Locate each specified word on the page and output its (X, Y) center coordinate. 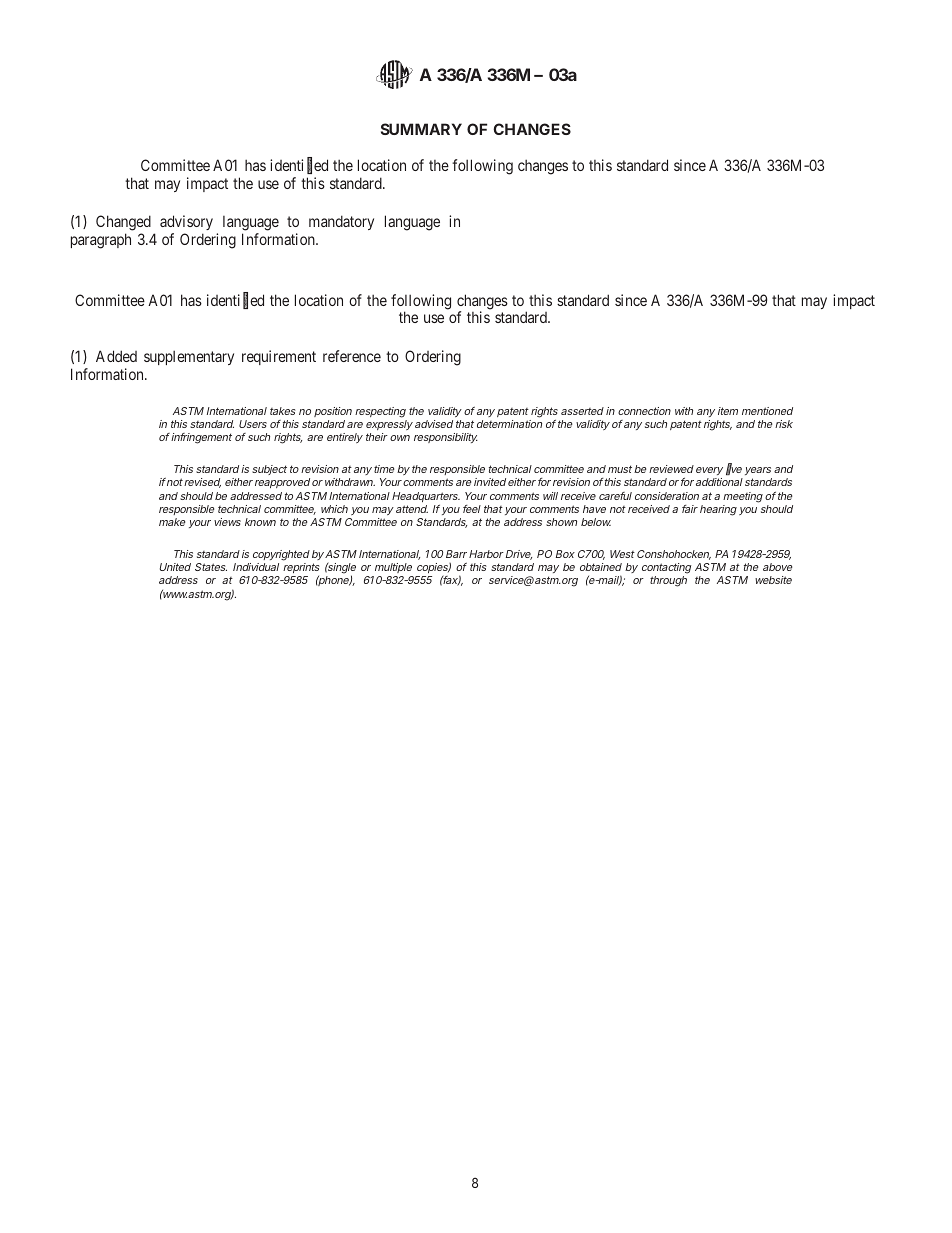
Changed (123, 224)
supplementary (189, 357)
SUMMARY (421, 129)
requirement (279, 357)
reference (352, 356)
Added (116, 356)
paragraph (101, 241)
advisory (186, 224)
